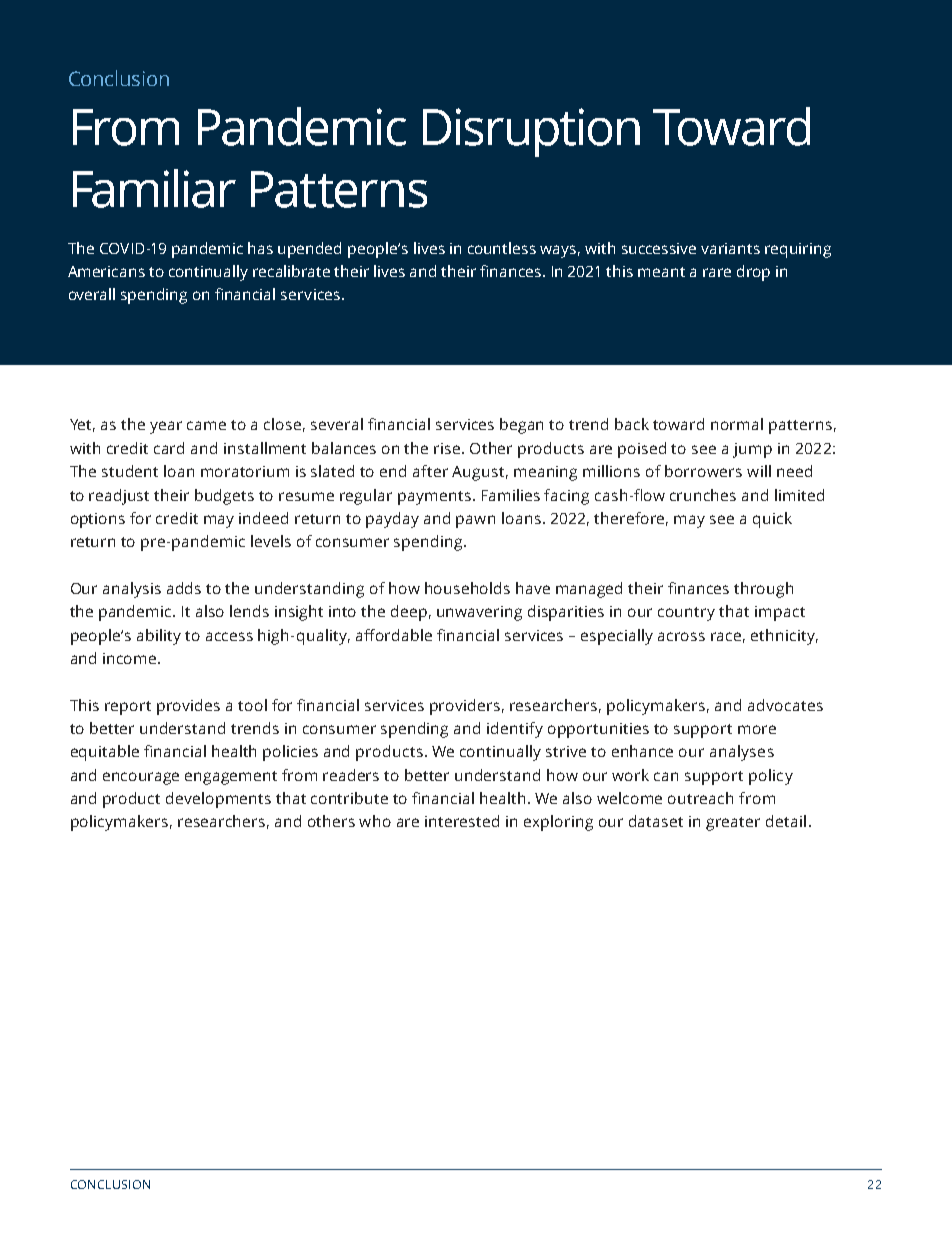 The width and height of the screenshot is (952, 1233). I want to click on student, so click(130, 471).
